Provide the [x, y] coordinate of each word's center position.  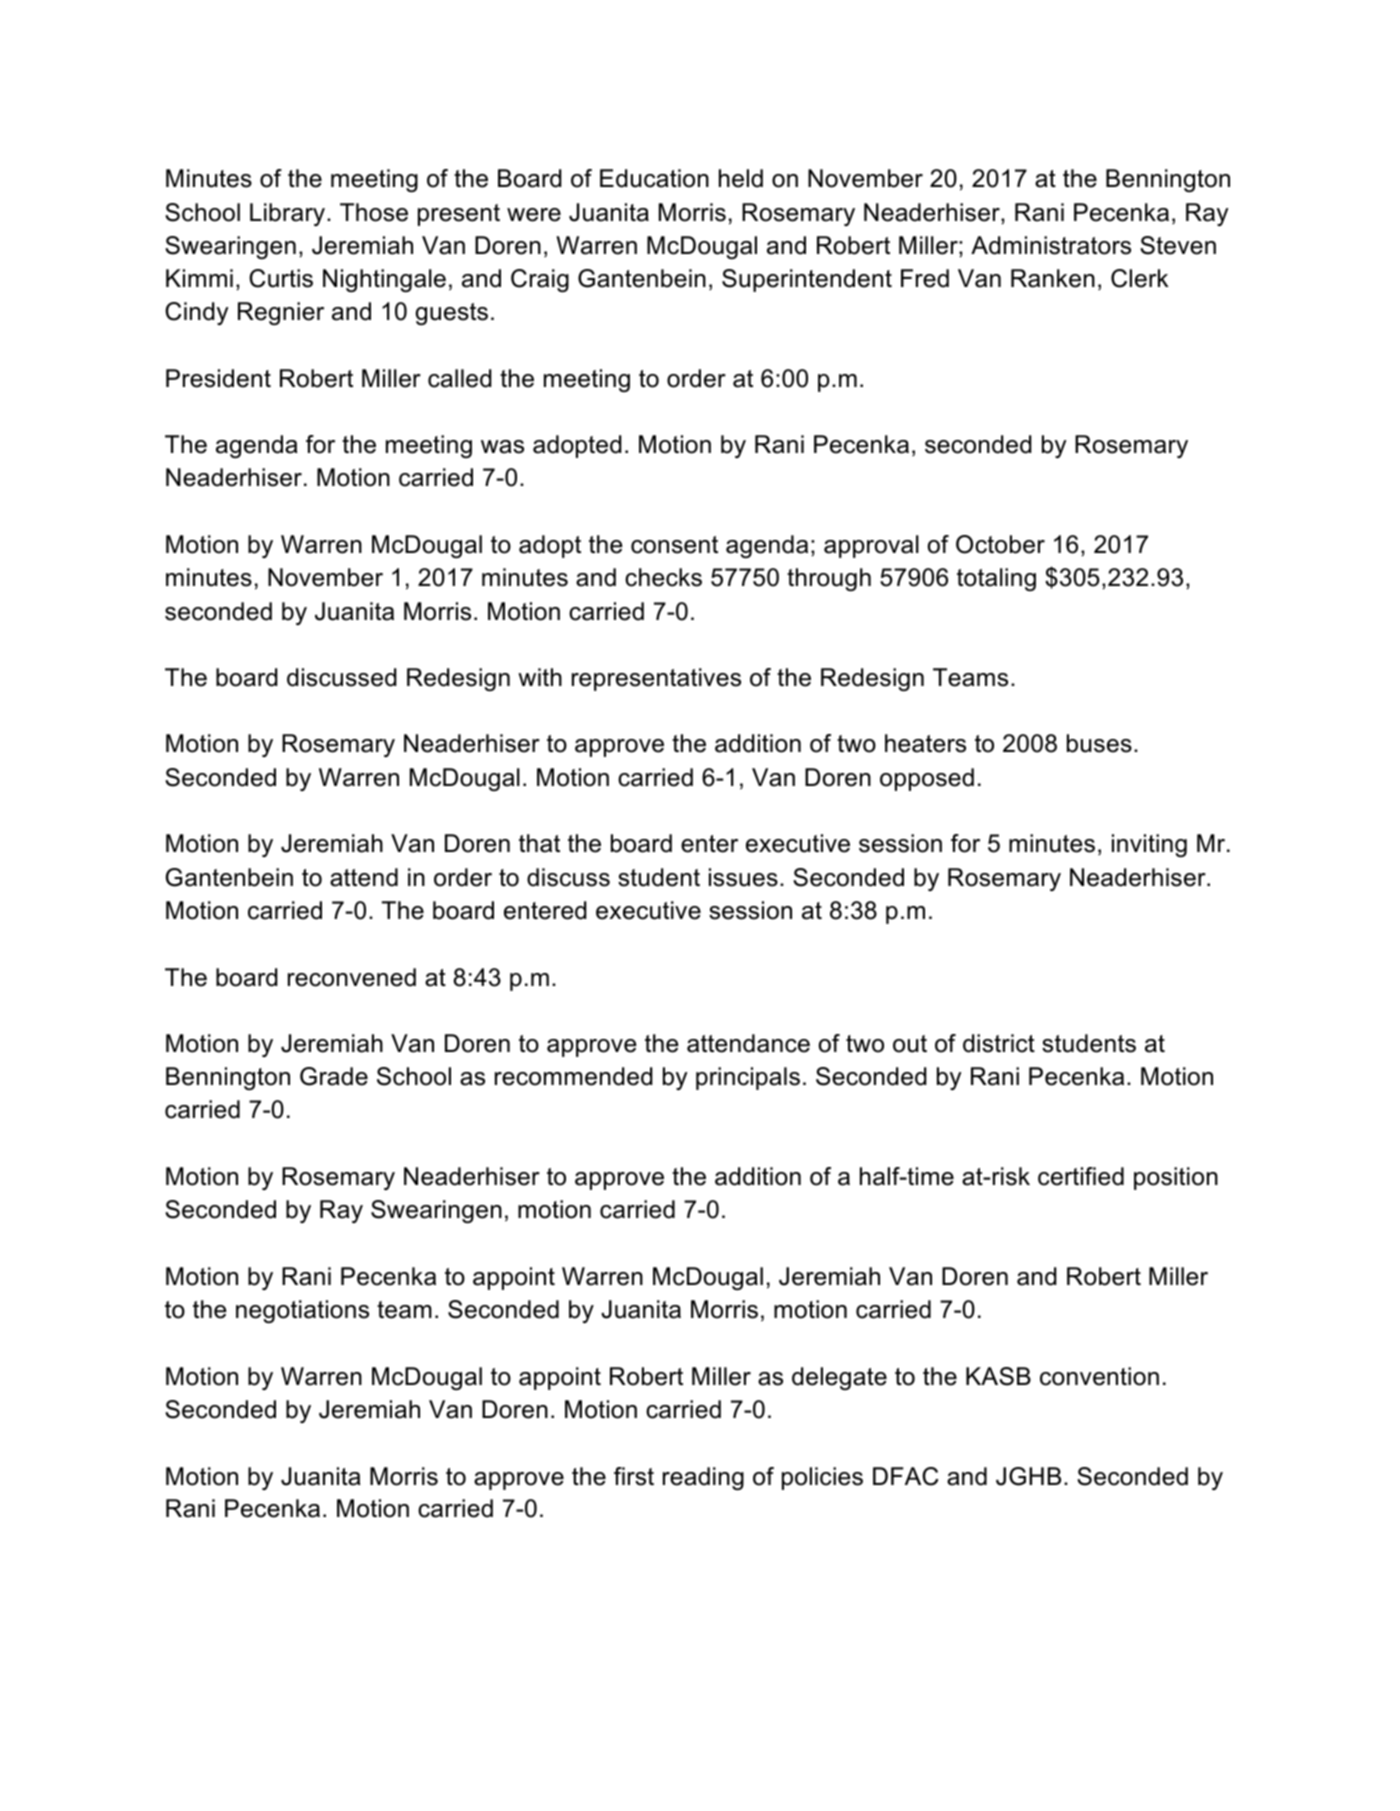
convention [1099, 1376]
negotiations [302, 1311]
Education [654, 178]
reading [703, 1478]
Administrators [1051, 245]
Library [289, 214]
